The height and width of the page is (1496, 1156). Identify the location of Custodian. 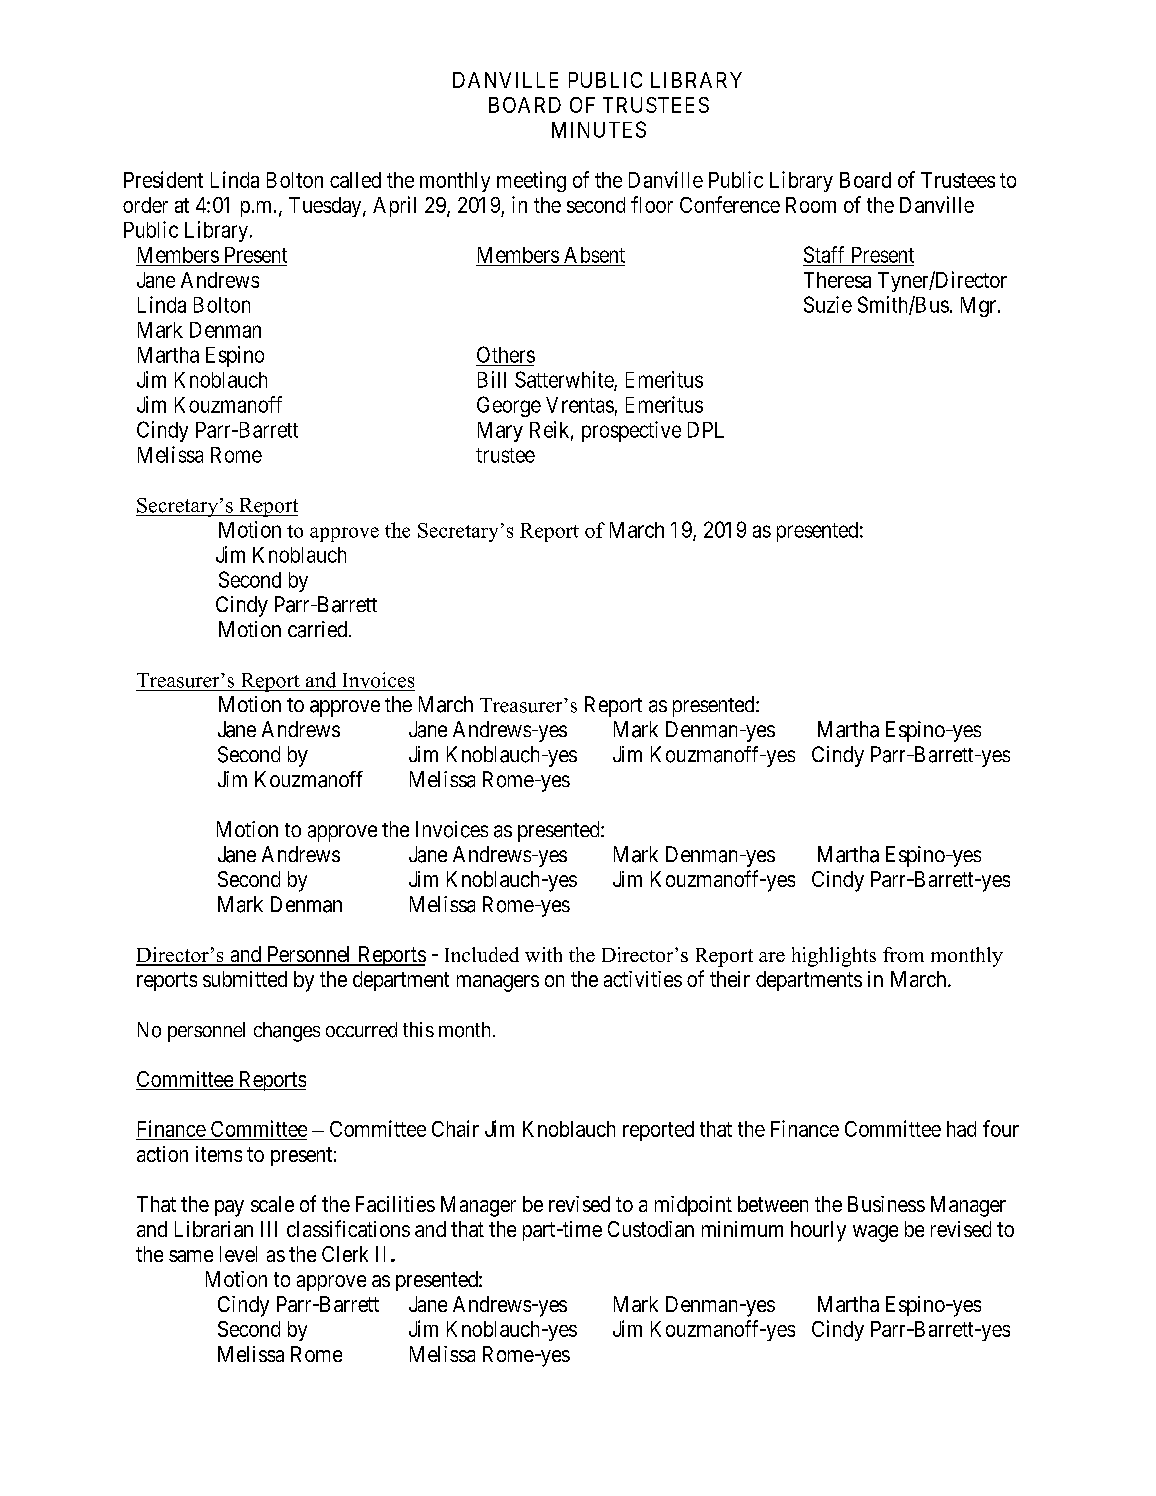
(651, 1229).
